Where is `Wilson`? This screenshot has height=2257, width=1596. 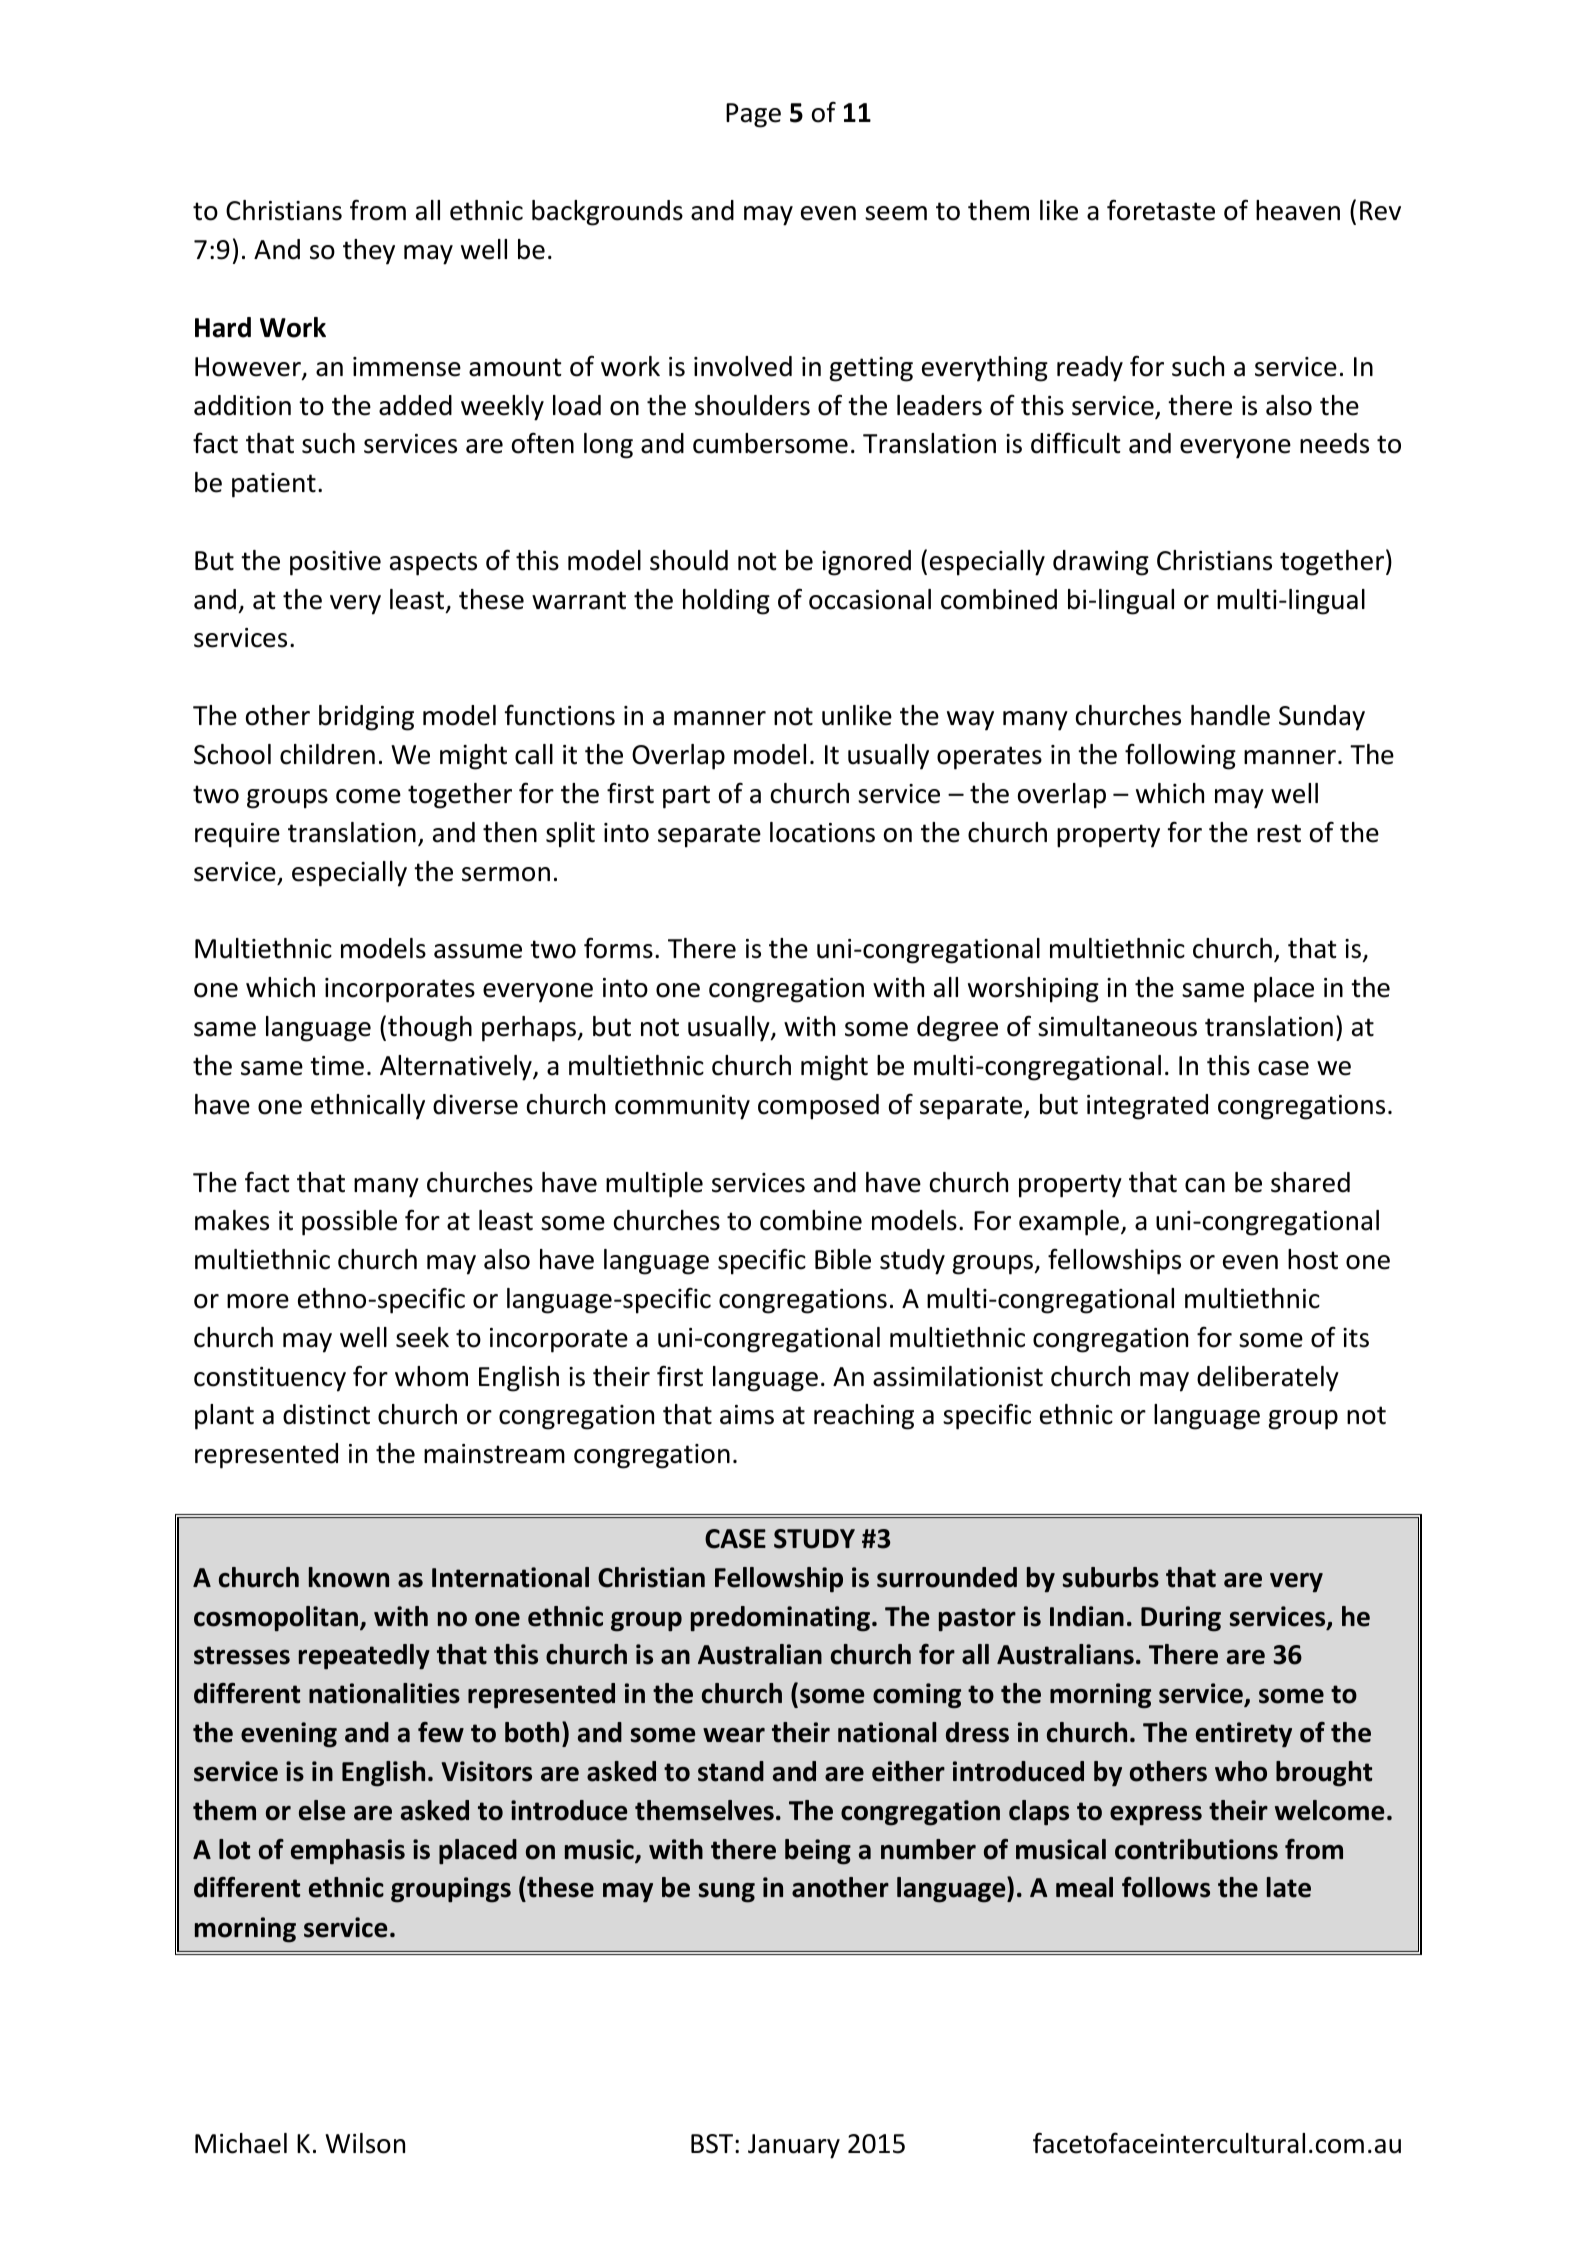 Wilson is located at coordinates (365, 2143).
